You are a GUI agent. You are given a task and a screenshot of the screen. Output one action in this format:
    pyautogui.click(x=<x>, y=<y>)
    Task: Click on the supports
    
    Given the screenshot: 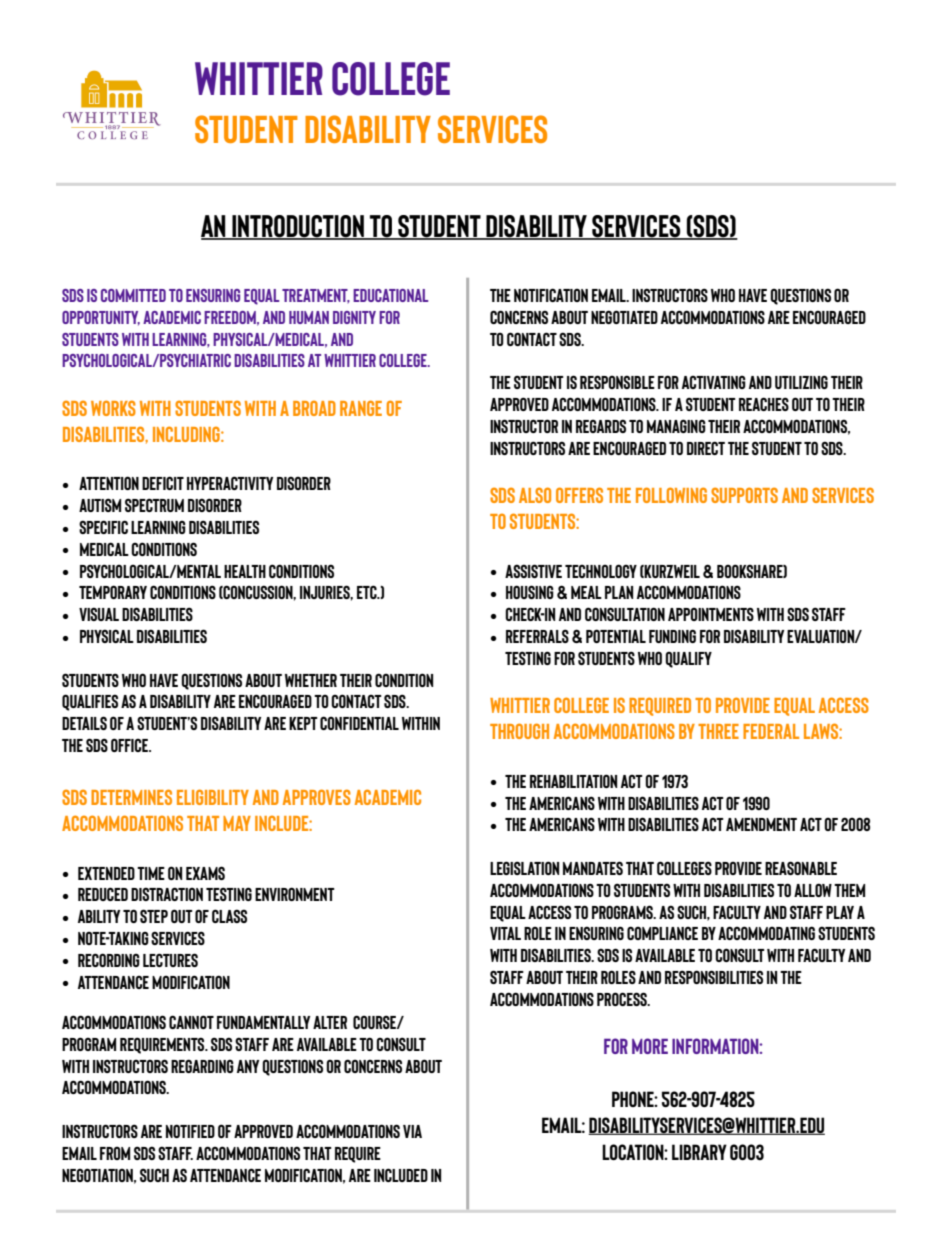 What is the action you would take?
    pyautogui.click(x=744, y=495)
